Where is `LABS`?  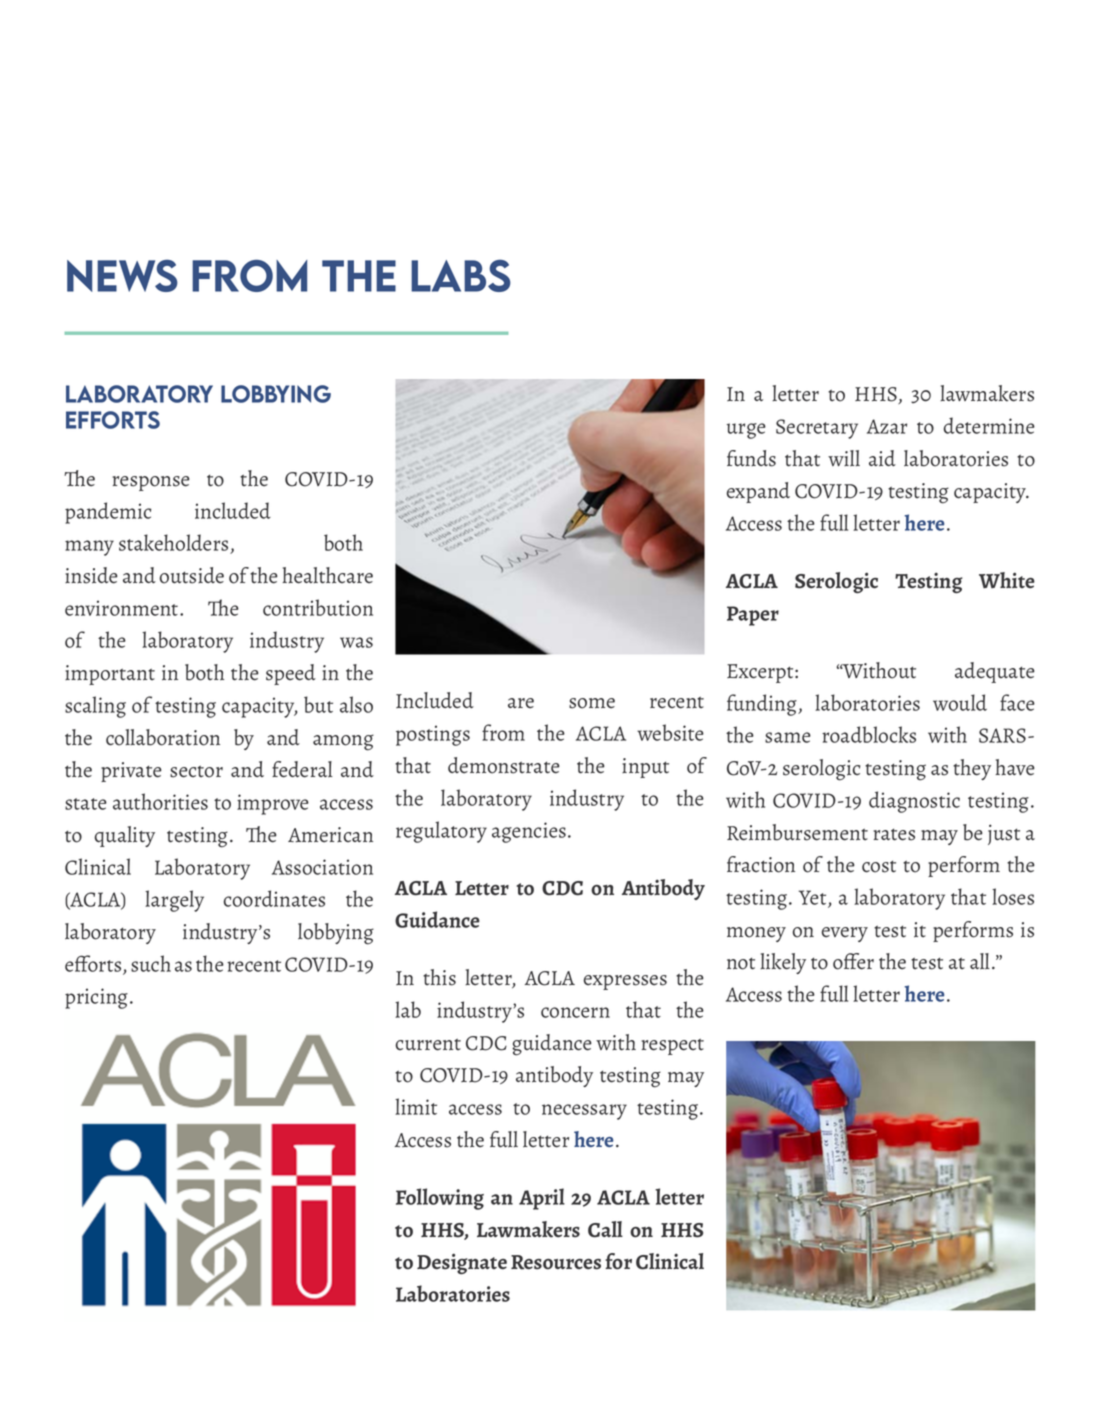 LABS is located at coordinates (461, 275).
